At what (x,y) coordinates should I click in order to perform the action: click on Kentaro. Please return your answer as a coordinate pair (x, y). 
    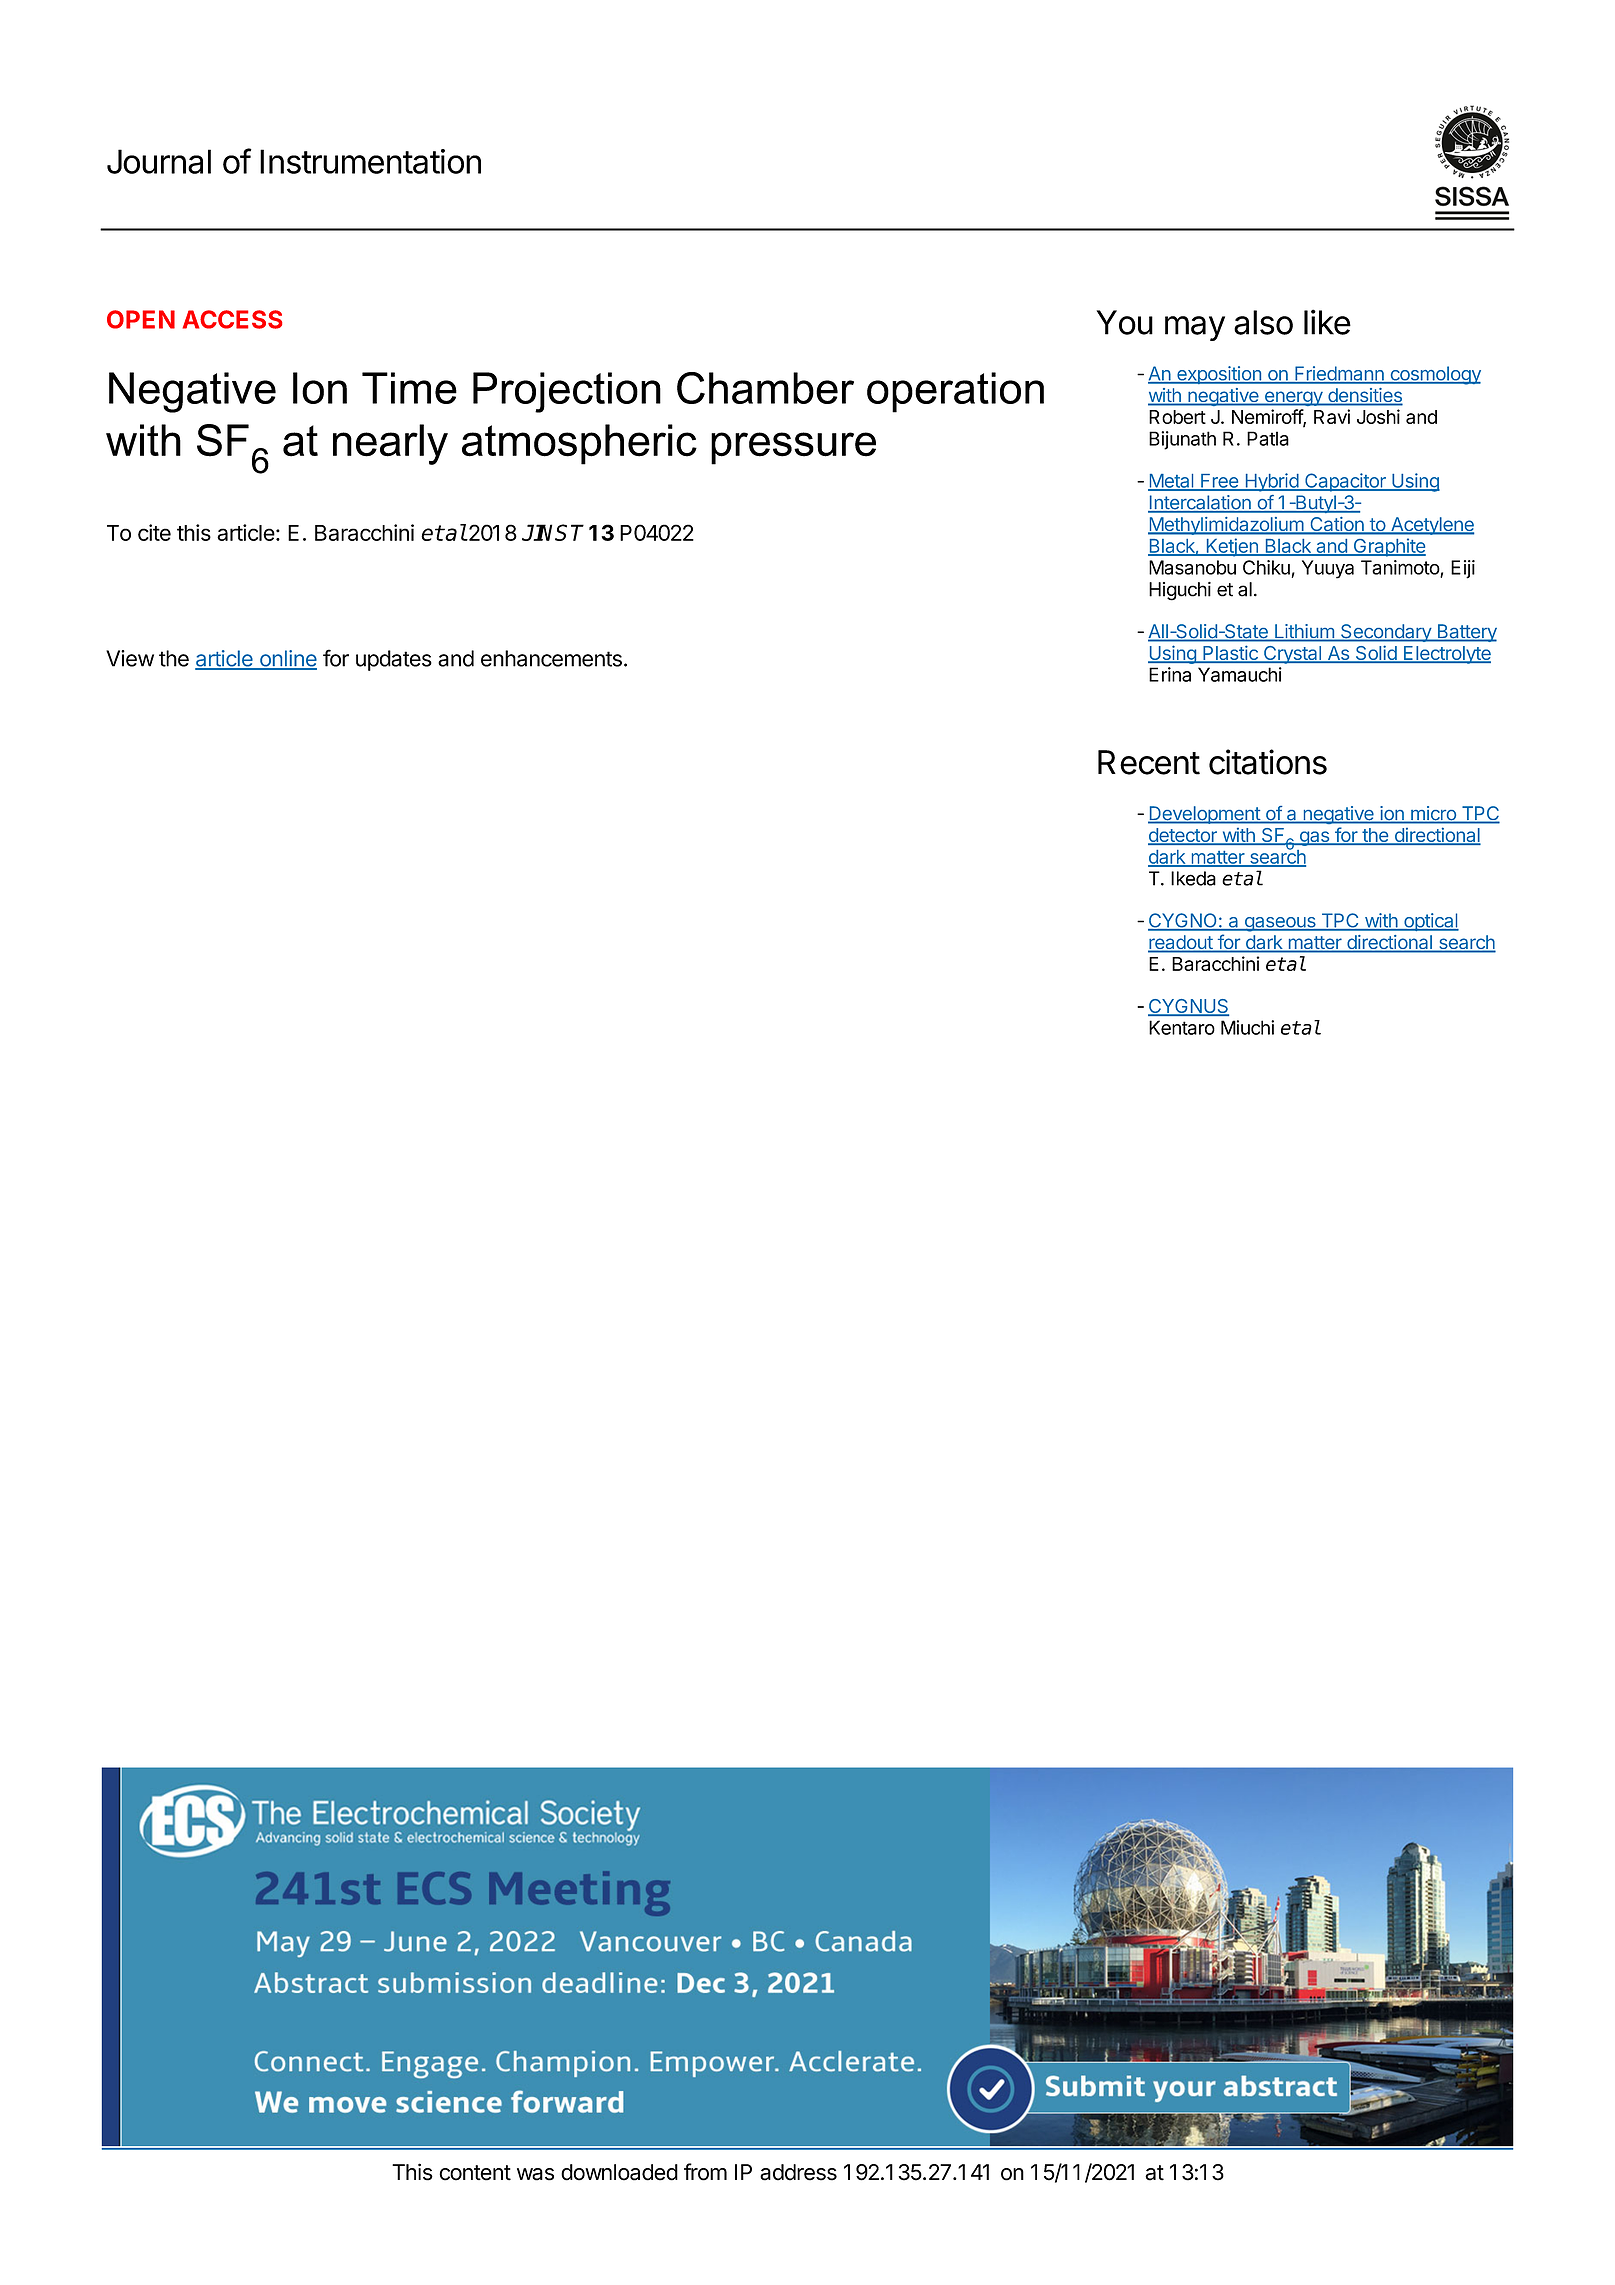
    Looking at the image, I should click on (1182, 1027).
